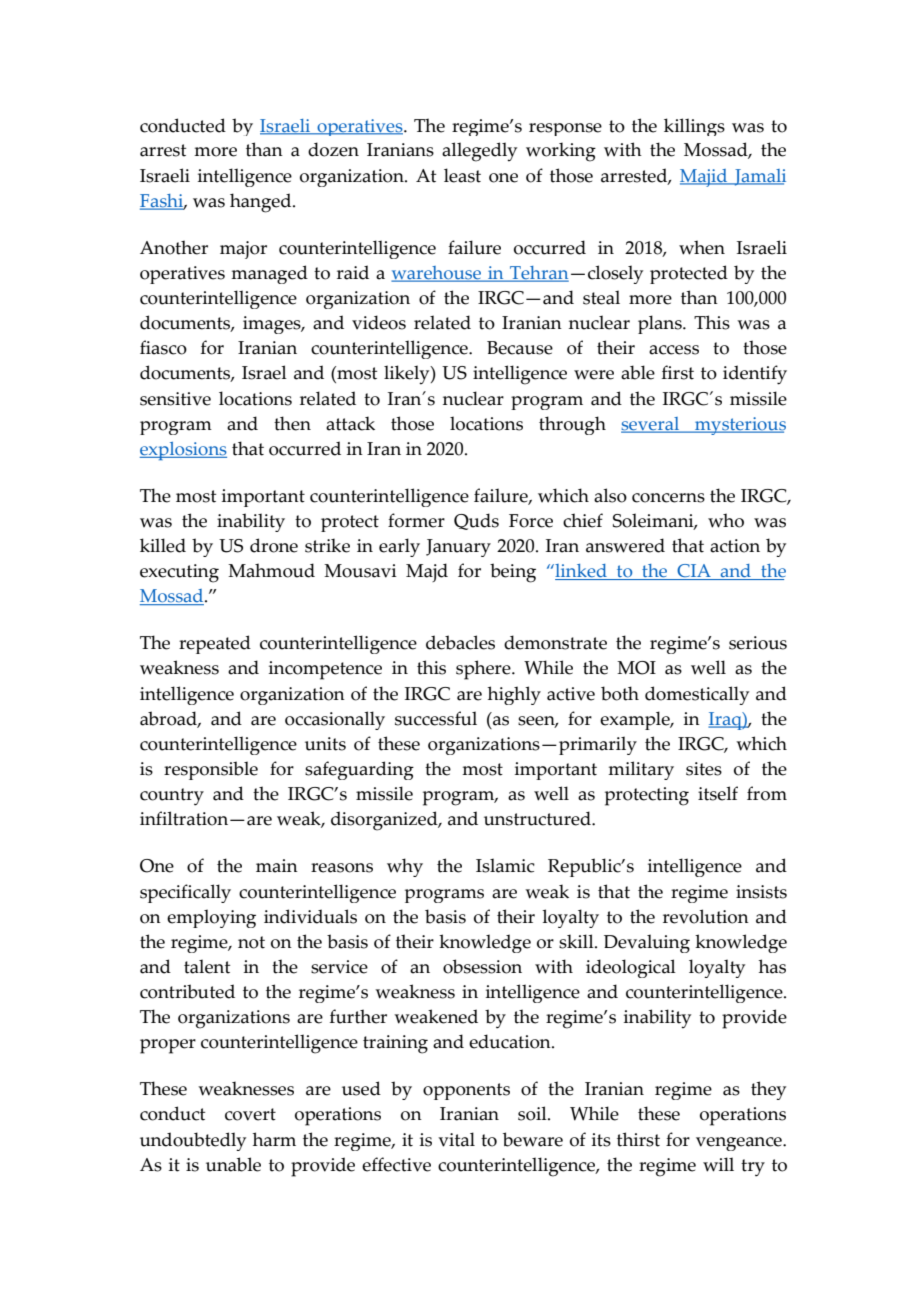  I want to click on sites, so click(704, 769).
